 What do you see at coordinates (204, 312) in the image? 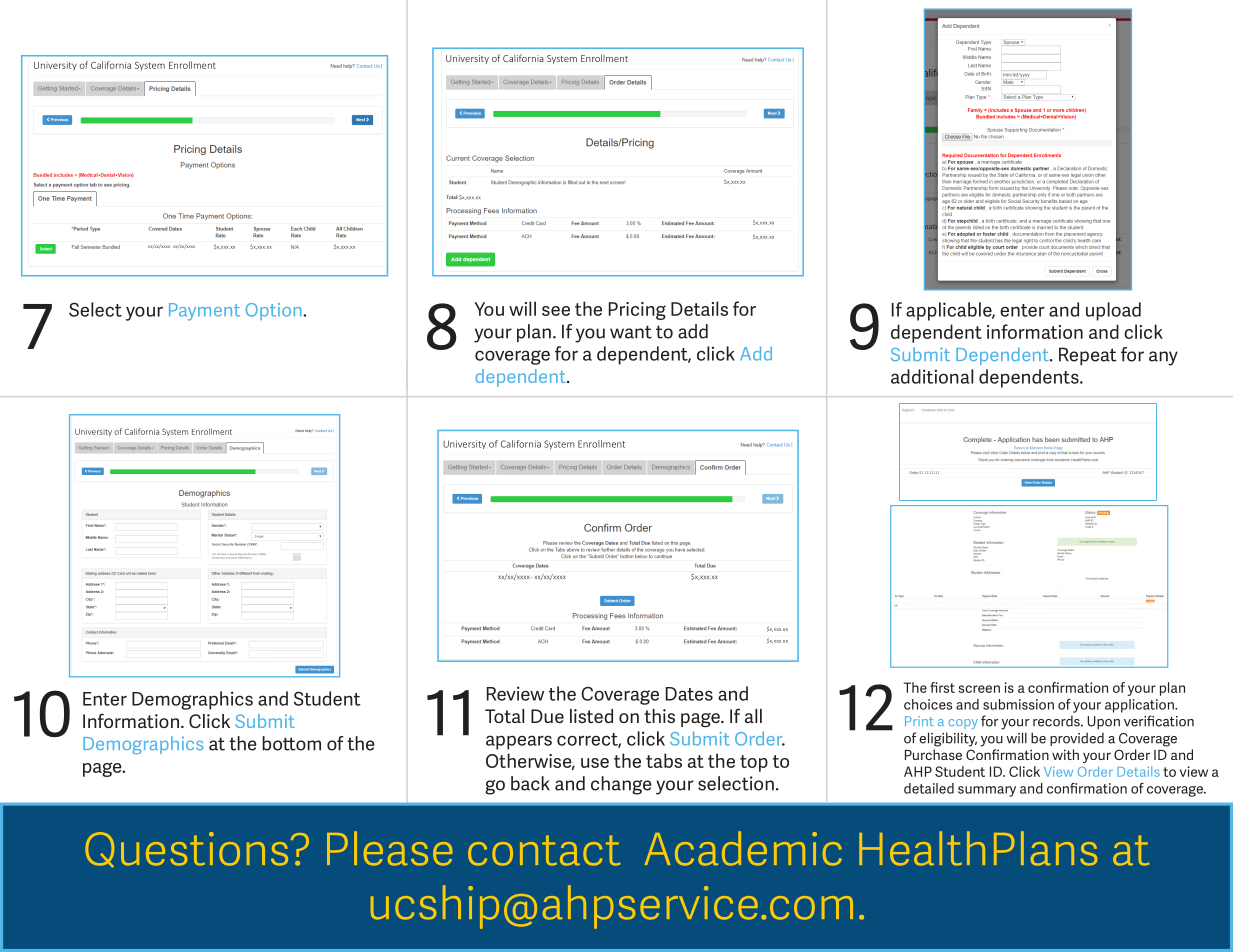
I see `Payment` at bounding box center [204, 312].
